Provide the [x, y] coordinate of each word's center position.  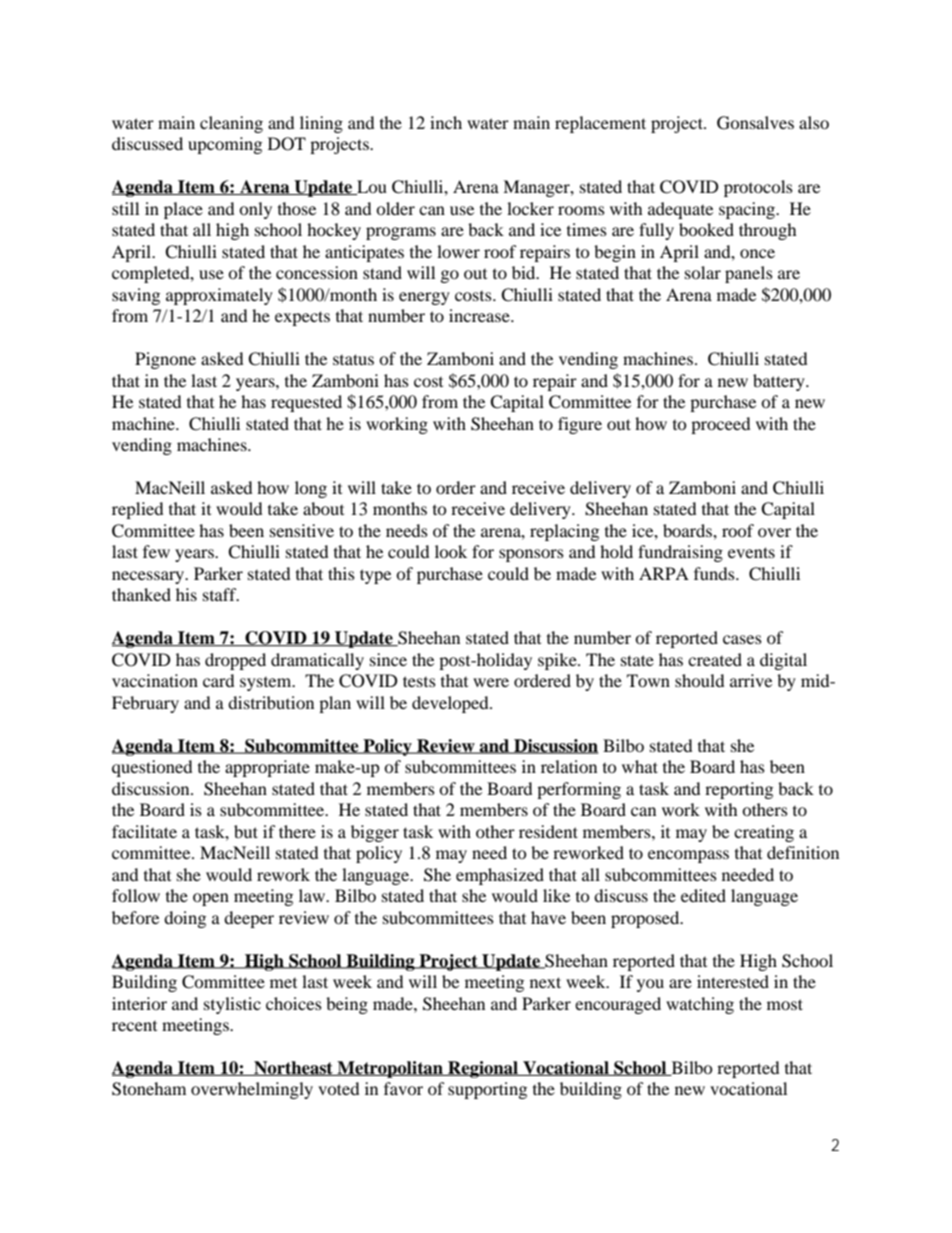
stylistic [232, 1005]
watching [700, 1005]
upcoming [225, 145]
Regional [483, 1069]
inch [446, 122]
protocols [758, 188]
